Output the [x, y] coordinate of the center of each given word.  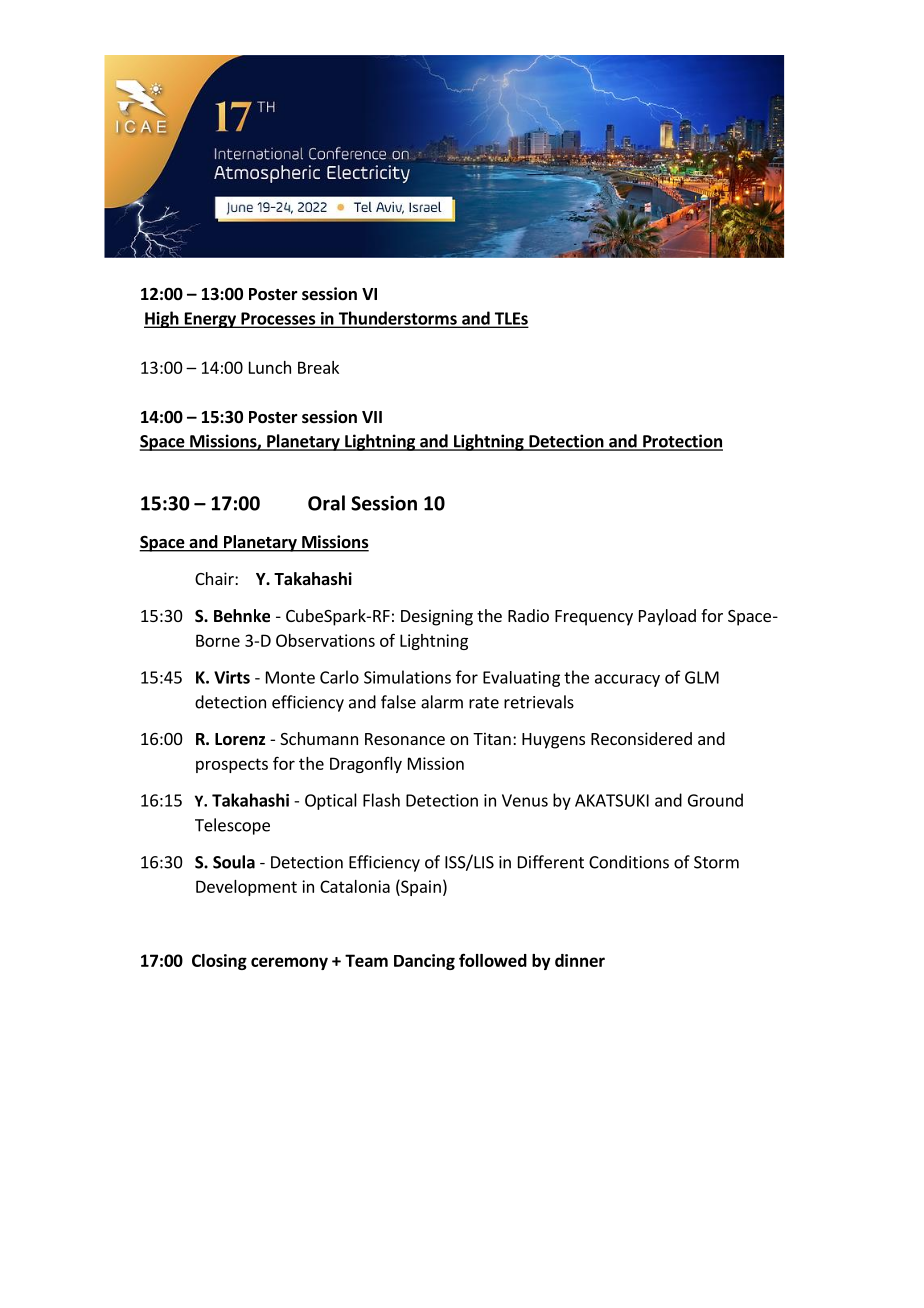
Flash [381, 800]
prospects [232, 765]
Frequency [594, 618]
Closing [219, 962]
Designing [437, 617]
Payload [667, 617]
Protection [682, 442]
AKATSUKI [612, 800]
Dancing [424, 962]
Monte [290, 677]
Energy [210, 320]
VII [372, 417]
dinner [580, 960]
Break [318, 367]
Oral [326, 503]
